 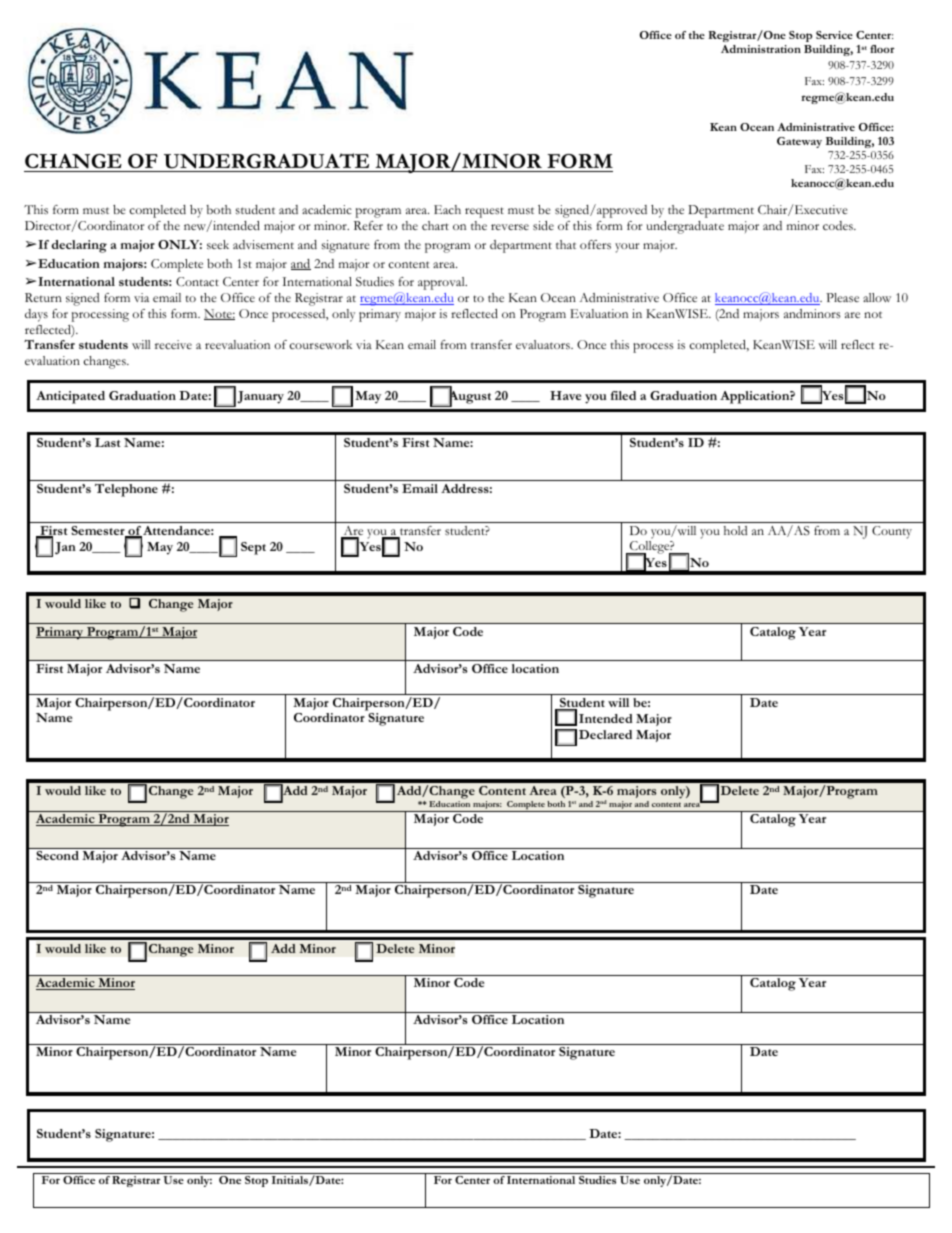 I want to click on August, so click(x=469, y=397).
